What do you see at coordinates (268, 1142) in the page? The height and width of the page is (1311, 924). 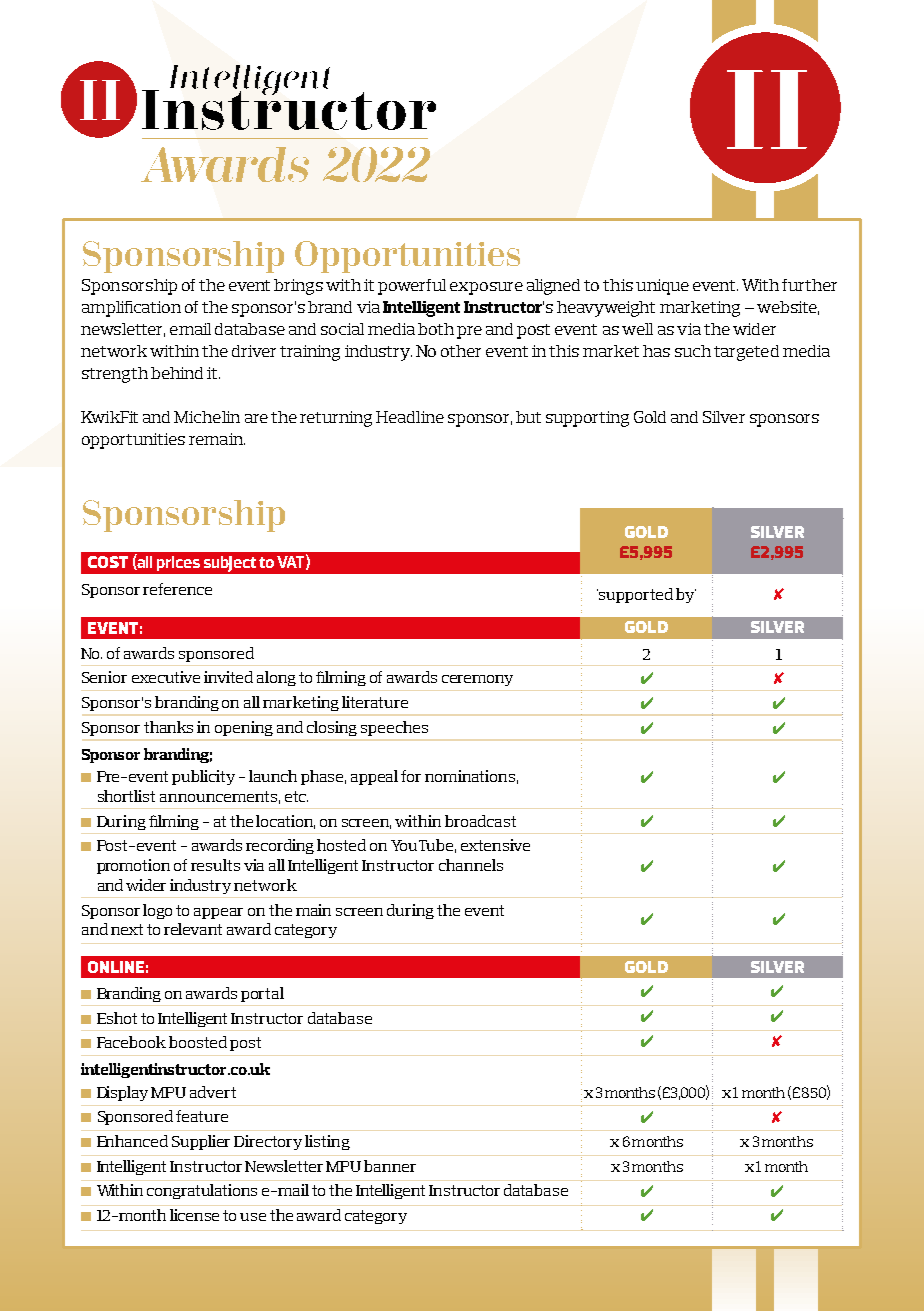 I see `Directory` at bounding box center [268, 1142].
